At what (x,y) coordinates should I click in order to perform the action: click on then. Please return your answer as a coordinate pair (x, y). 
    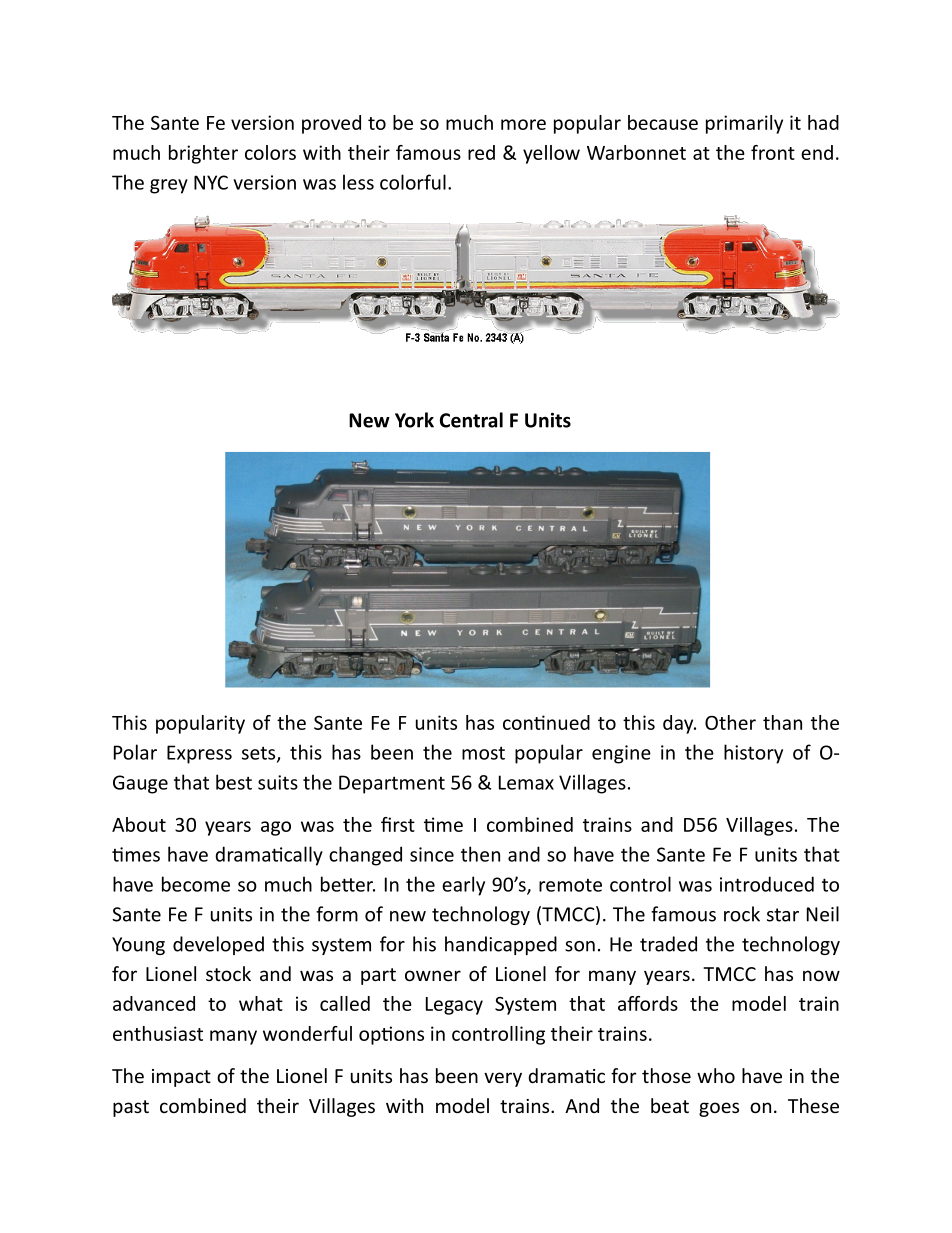
    Looking at the image, I should click on (480, 854).
